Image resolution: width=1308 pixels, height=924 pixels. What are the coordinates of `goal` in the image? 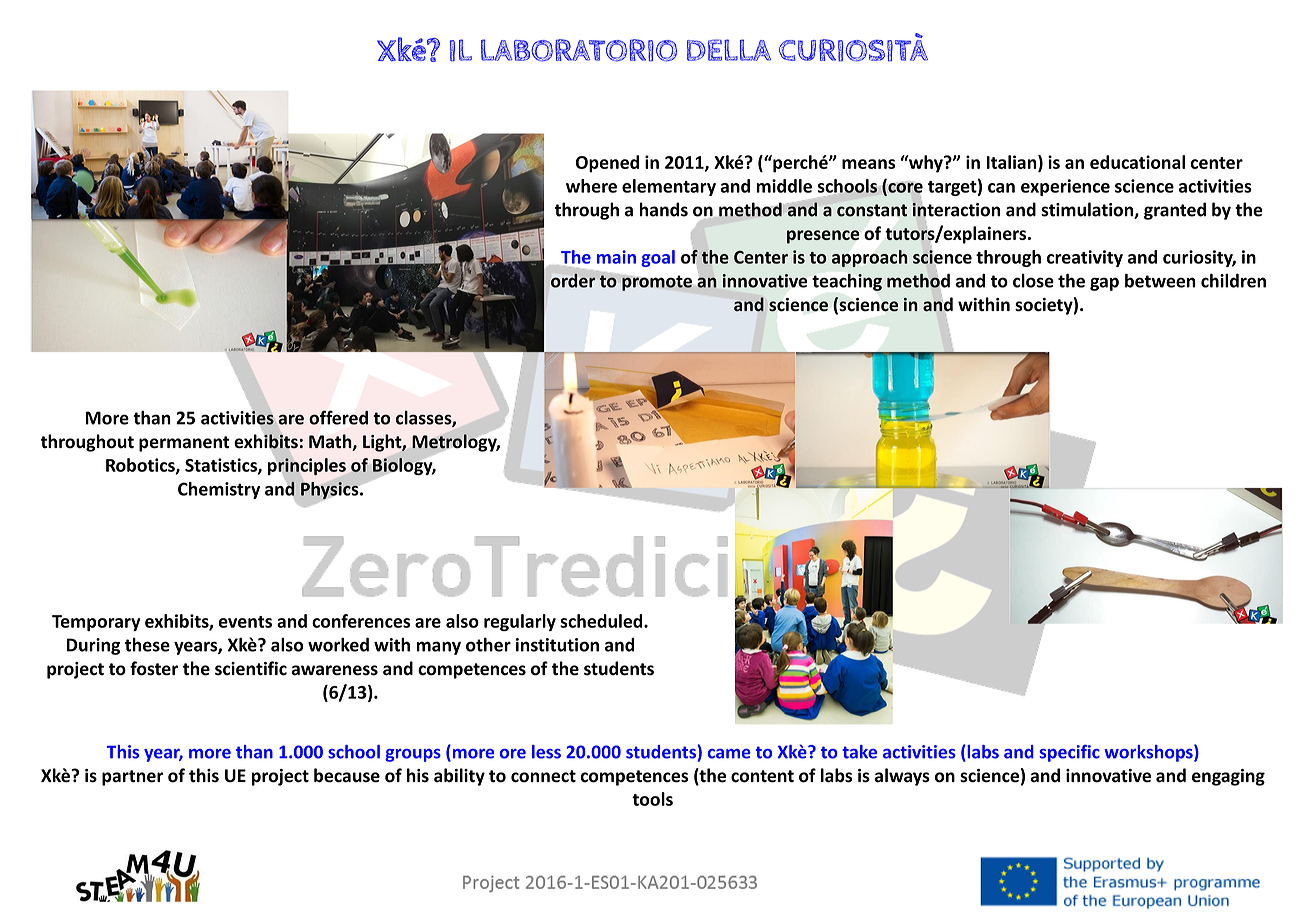 It's located at (658, 258).
